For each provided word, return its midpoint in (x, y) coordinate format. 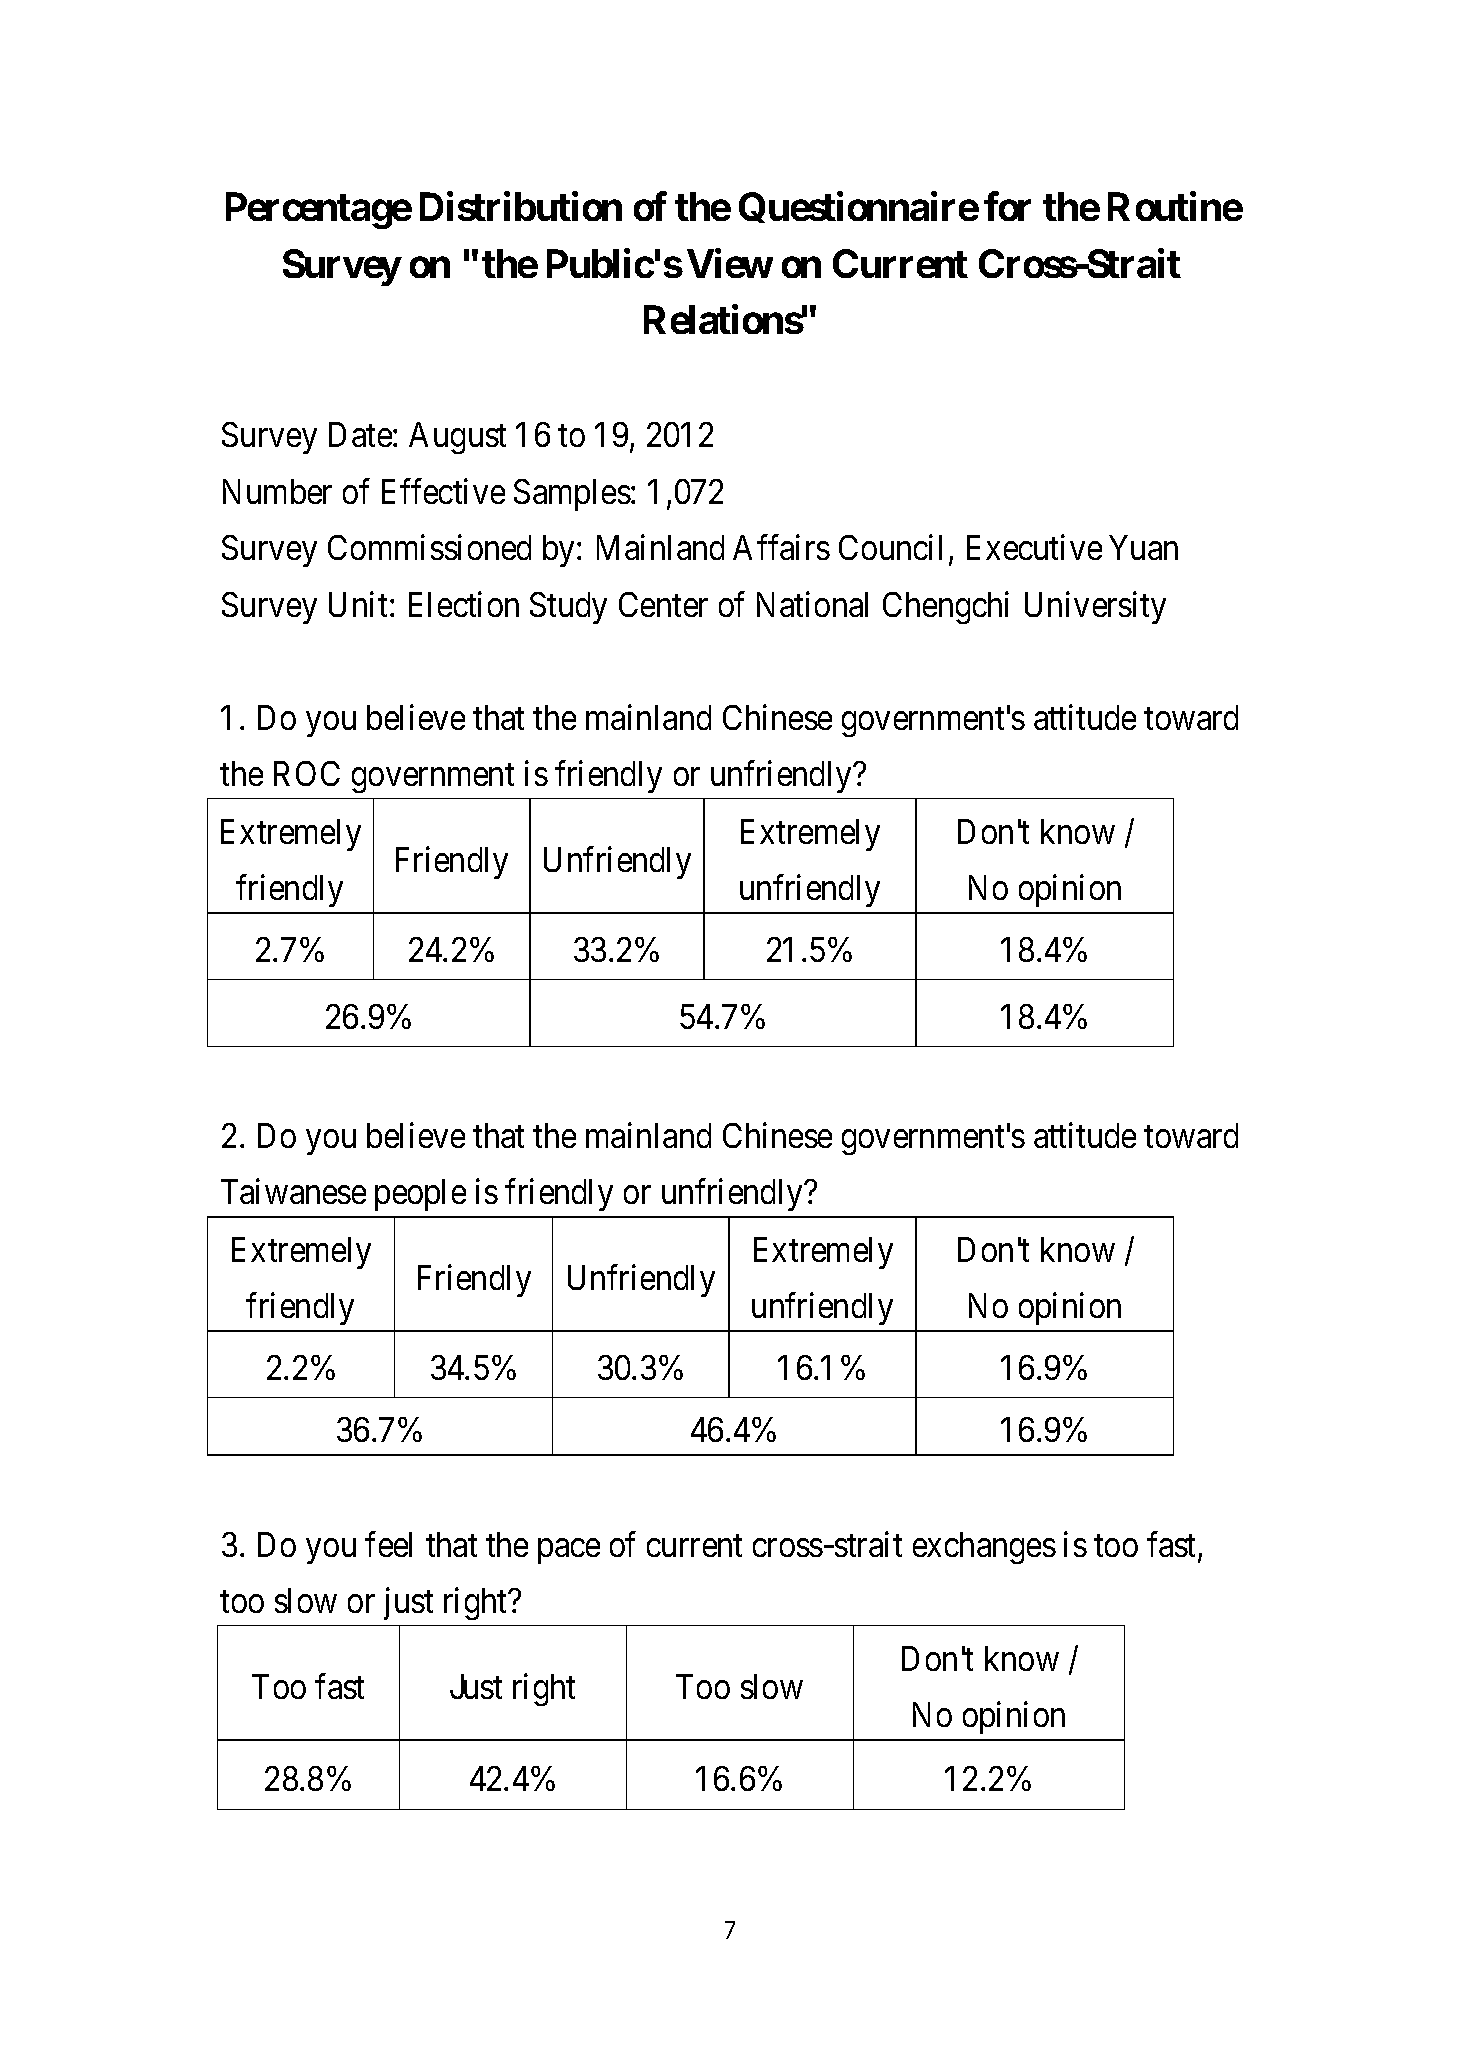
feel (388, 1544)
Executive (1034, 547)
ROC (307, 773)
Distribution (521, 206)
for (1007, 206)
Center (663, 604)
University (1095, 607)
